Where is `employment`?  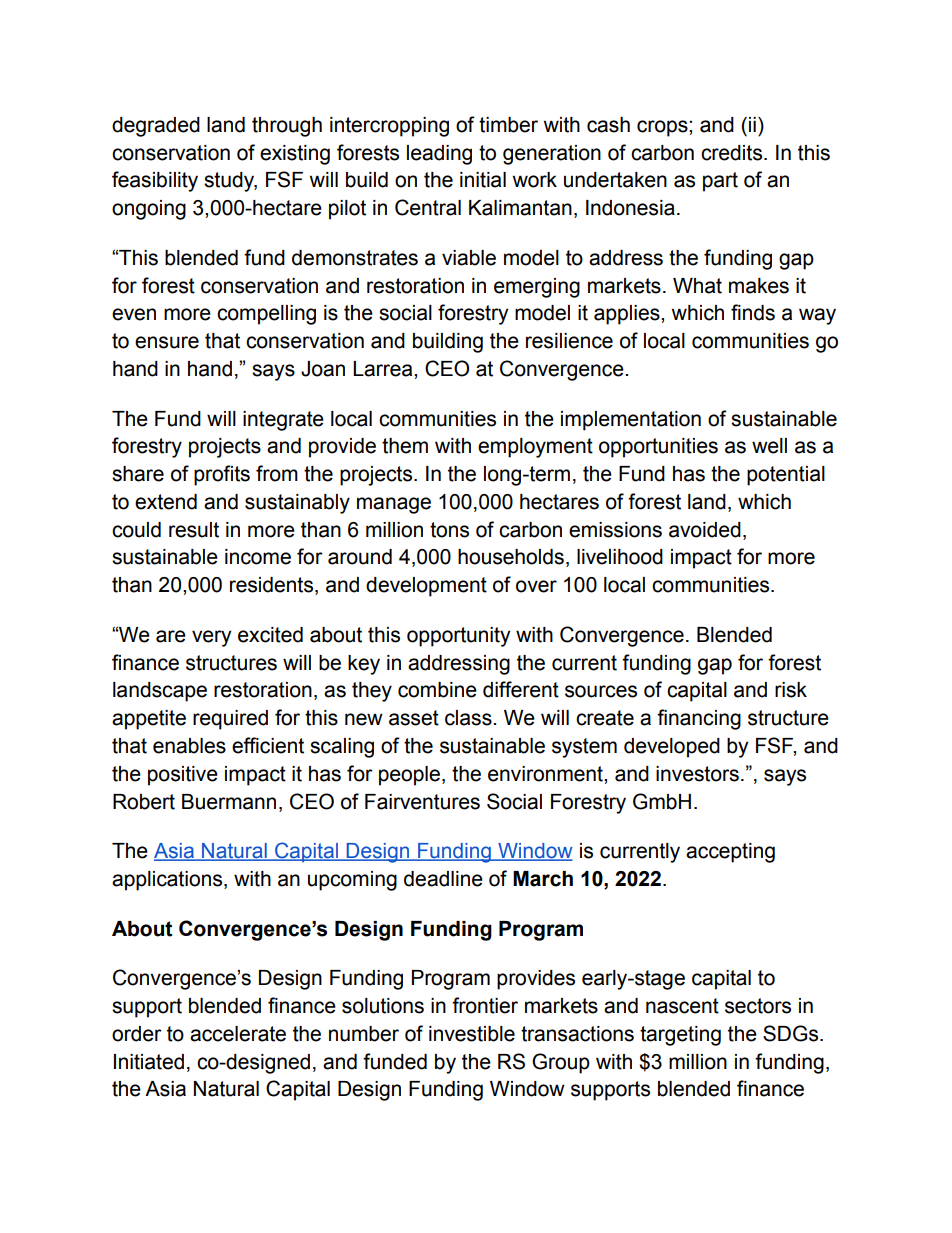 employment is located at coordinates (535, 448).
